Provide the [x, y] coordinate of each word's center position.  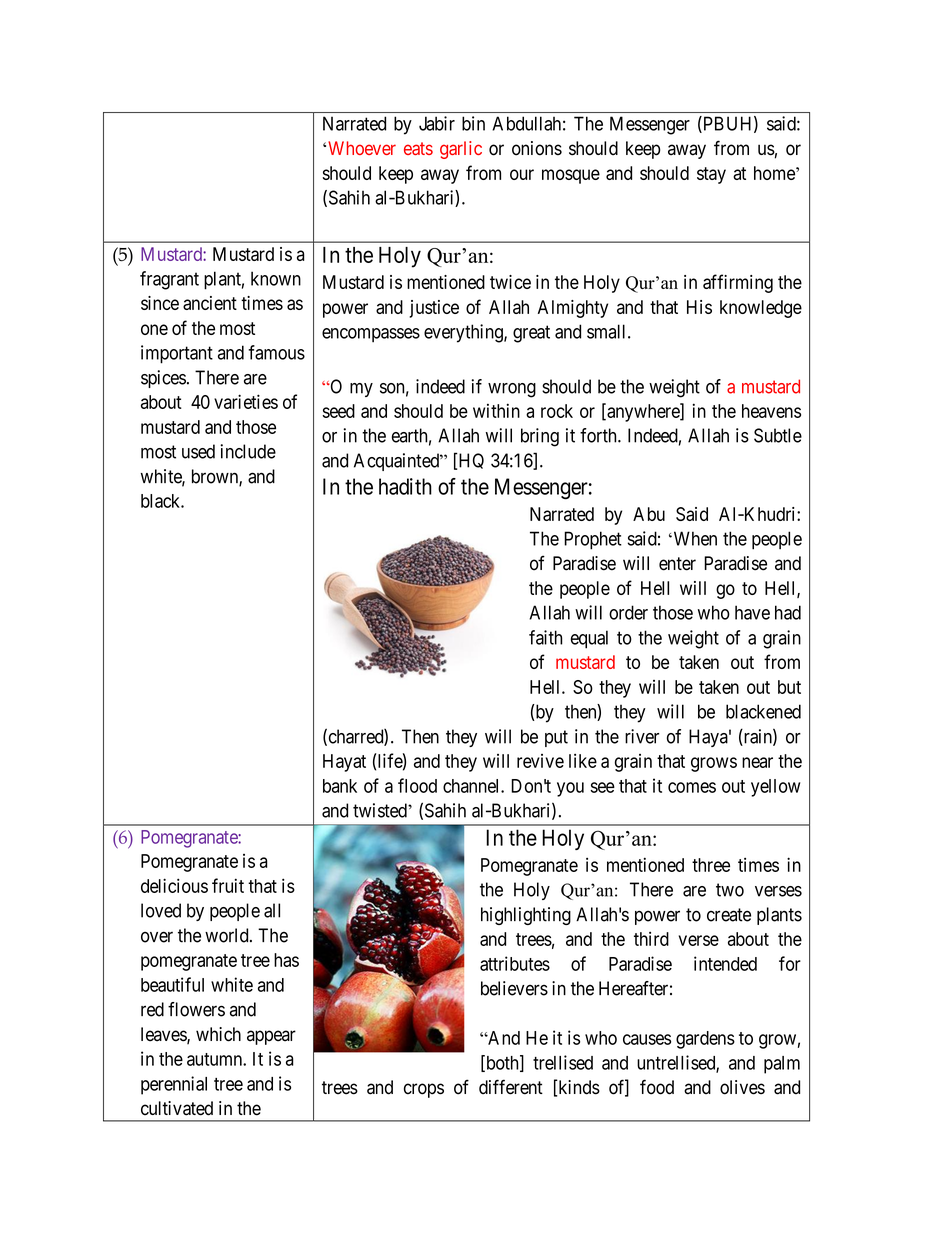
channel [472, 786]
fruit [228, 885]
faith [545, 637]
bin [473, 123]
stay [711, 175]
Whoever [362, 148]
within [496, 410]
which [218, 1034]
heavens [771, 411]
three [711, 865]
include [248, 451]
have [752, 612]
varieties [246, 401]
